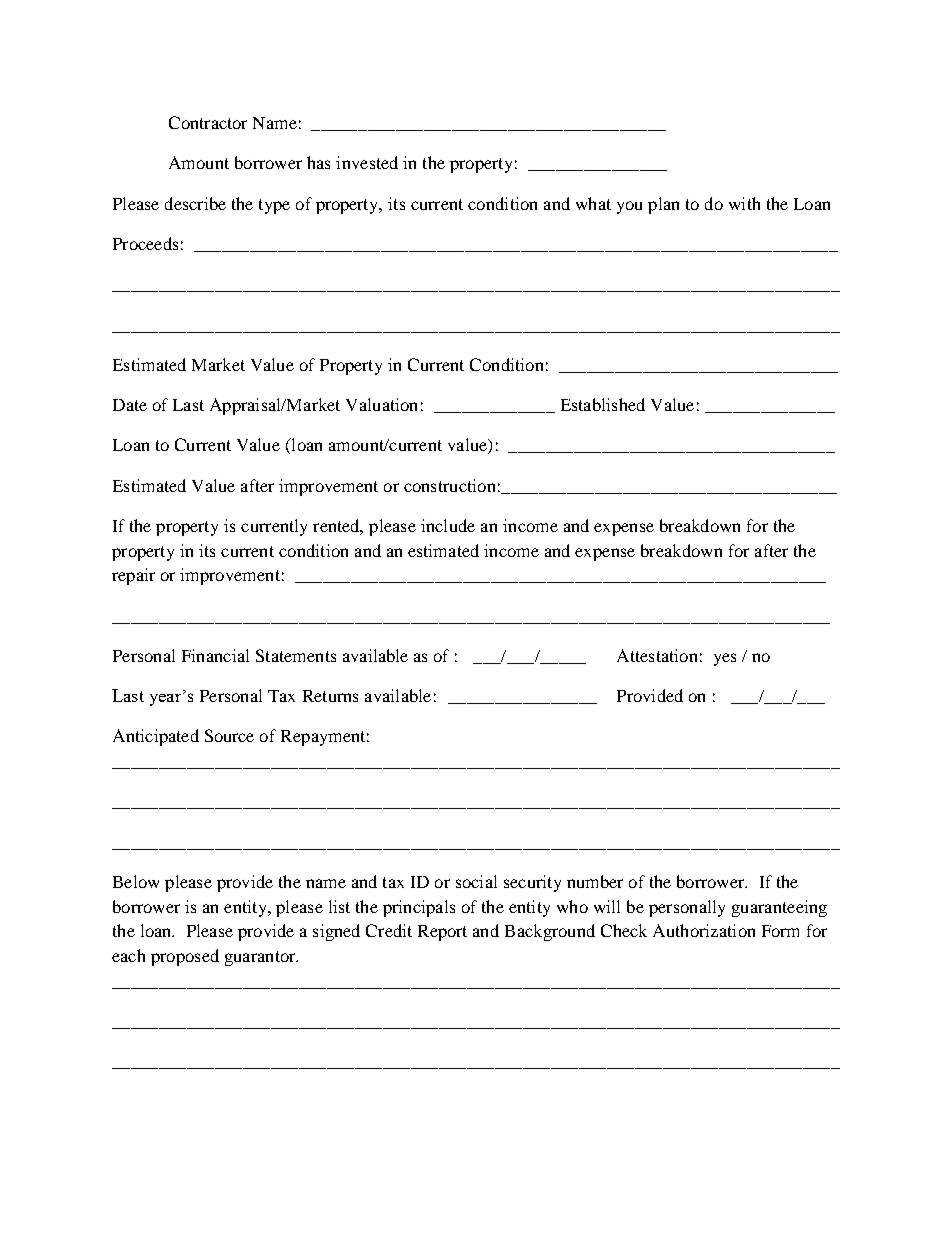  I want to click on Proceeds, so click(145, 243).
